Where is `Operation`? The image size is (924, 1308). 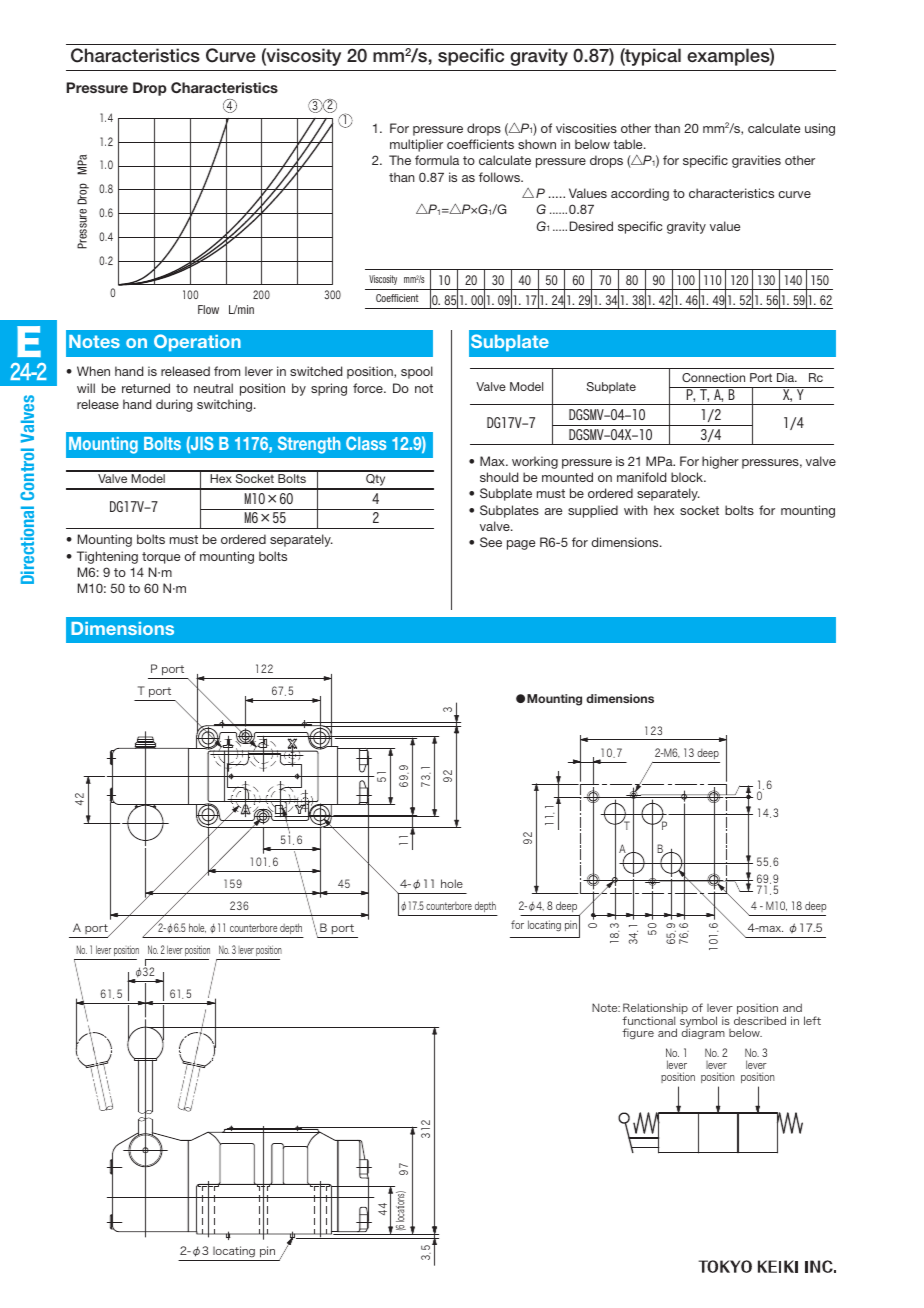 Operation is located at coordinates (197, 342).
